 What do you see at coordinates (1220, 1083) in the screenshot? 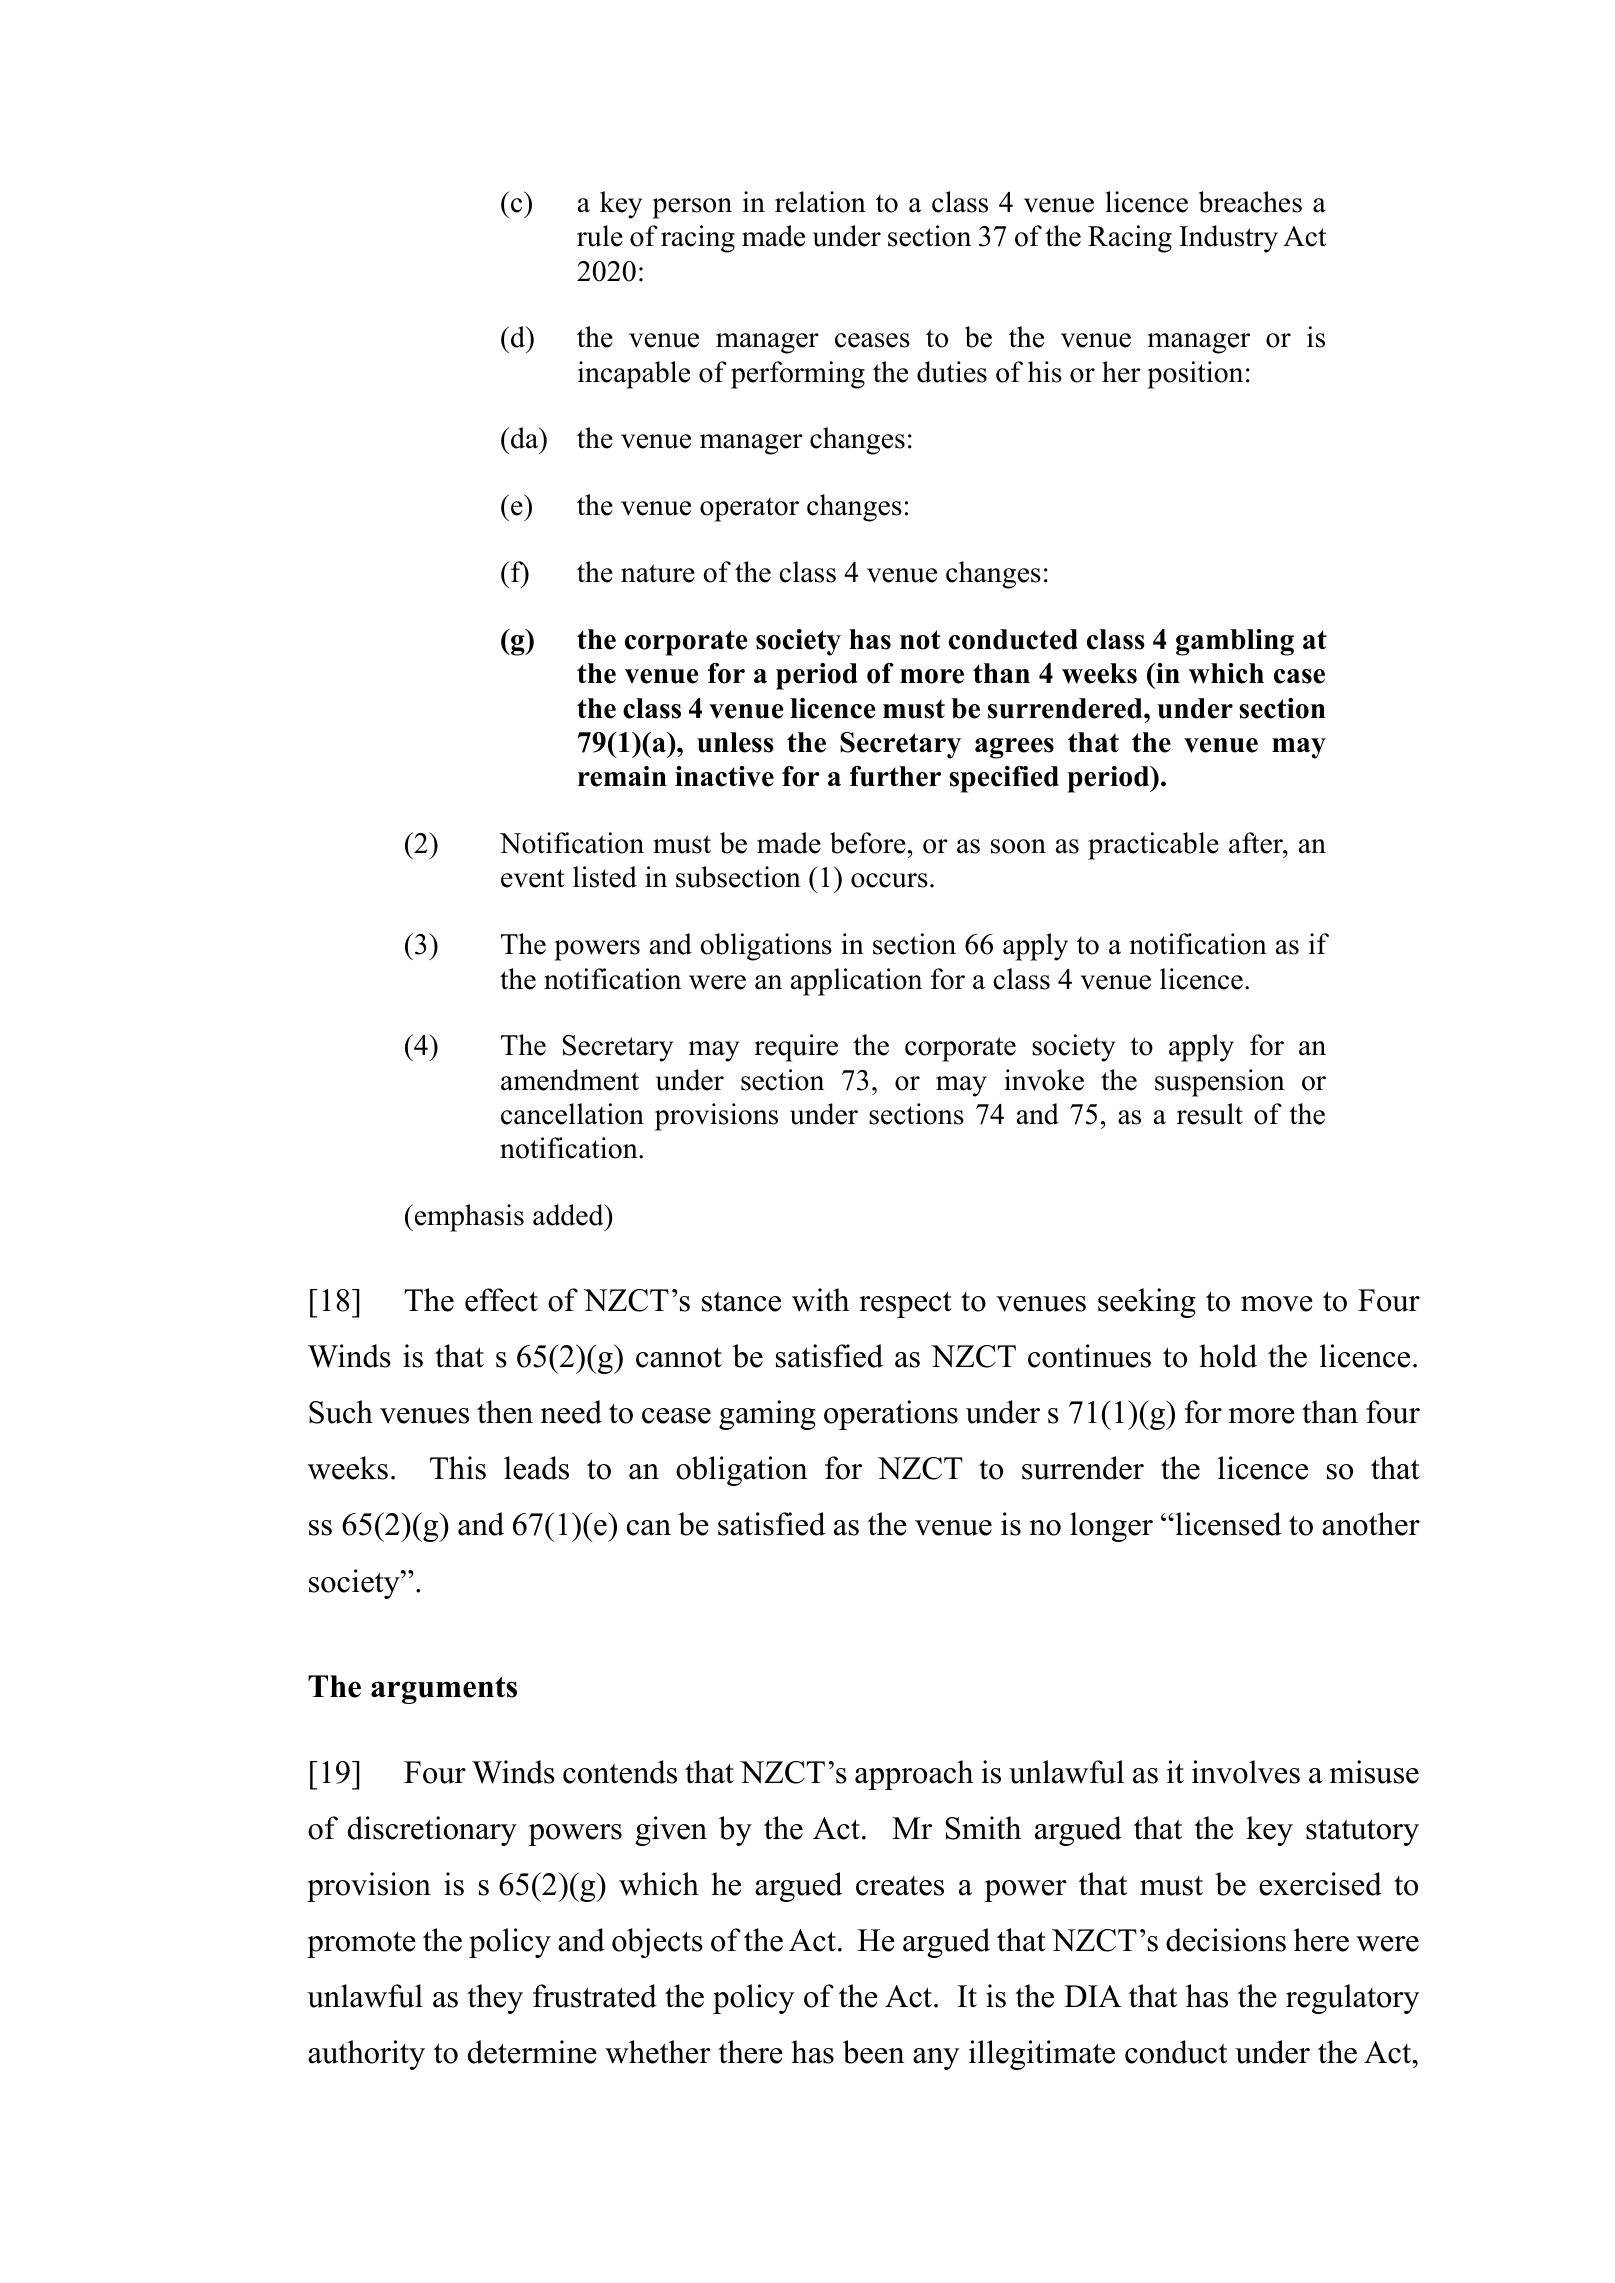
I see `suspension` at bounding box center [1220, 1083].
